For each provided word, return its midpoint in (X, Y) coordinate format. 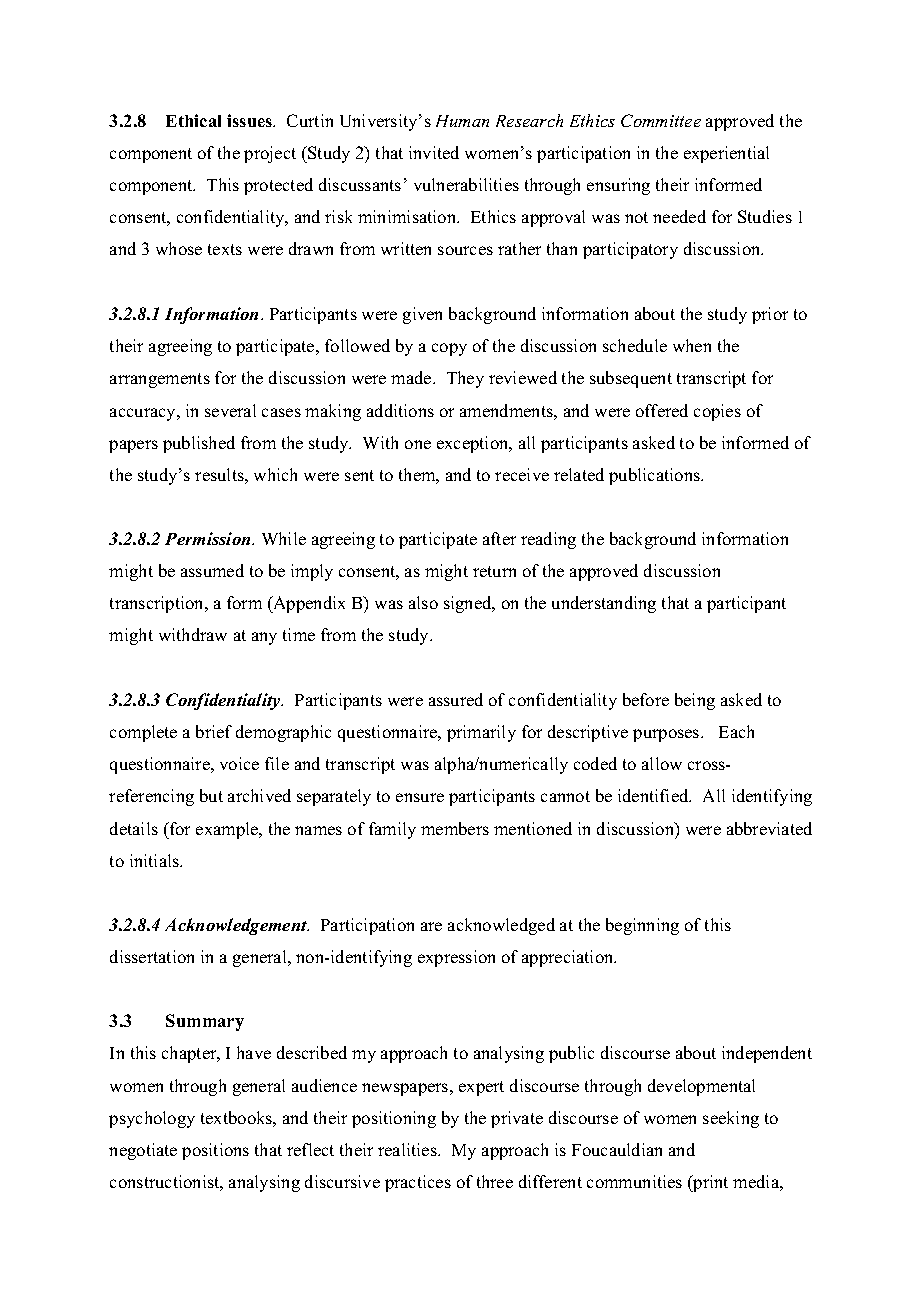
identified (654, 795)
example (228, 830)
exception (474, 444)
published (199, 444)
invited (434, 152)
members (455, 828)
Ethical (193, 120)
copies (717, 412)
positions (215, 1151)
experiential (726, 154)
